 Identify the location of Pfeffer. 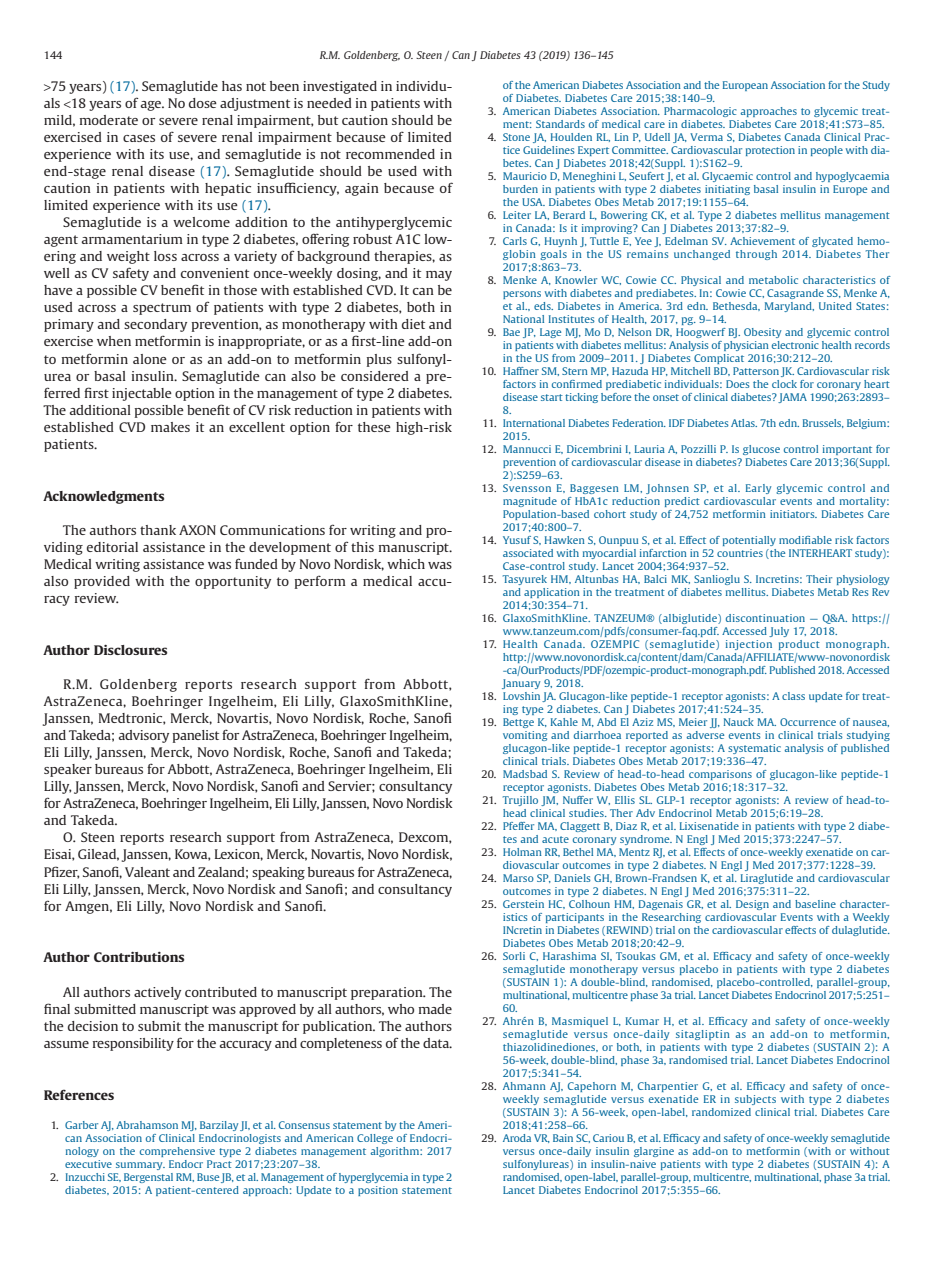
(518, 826).
